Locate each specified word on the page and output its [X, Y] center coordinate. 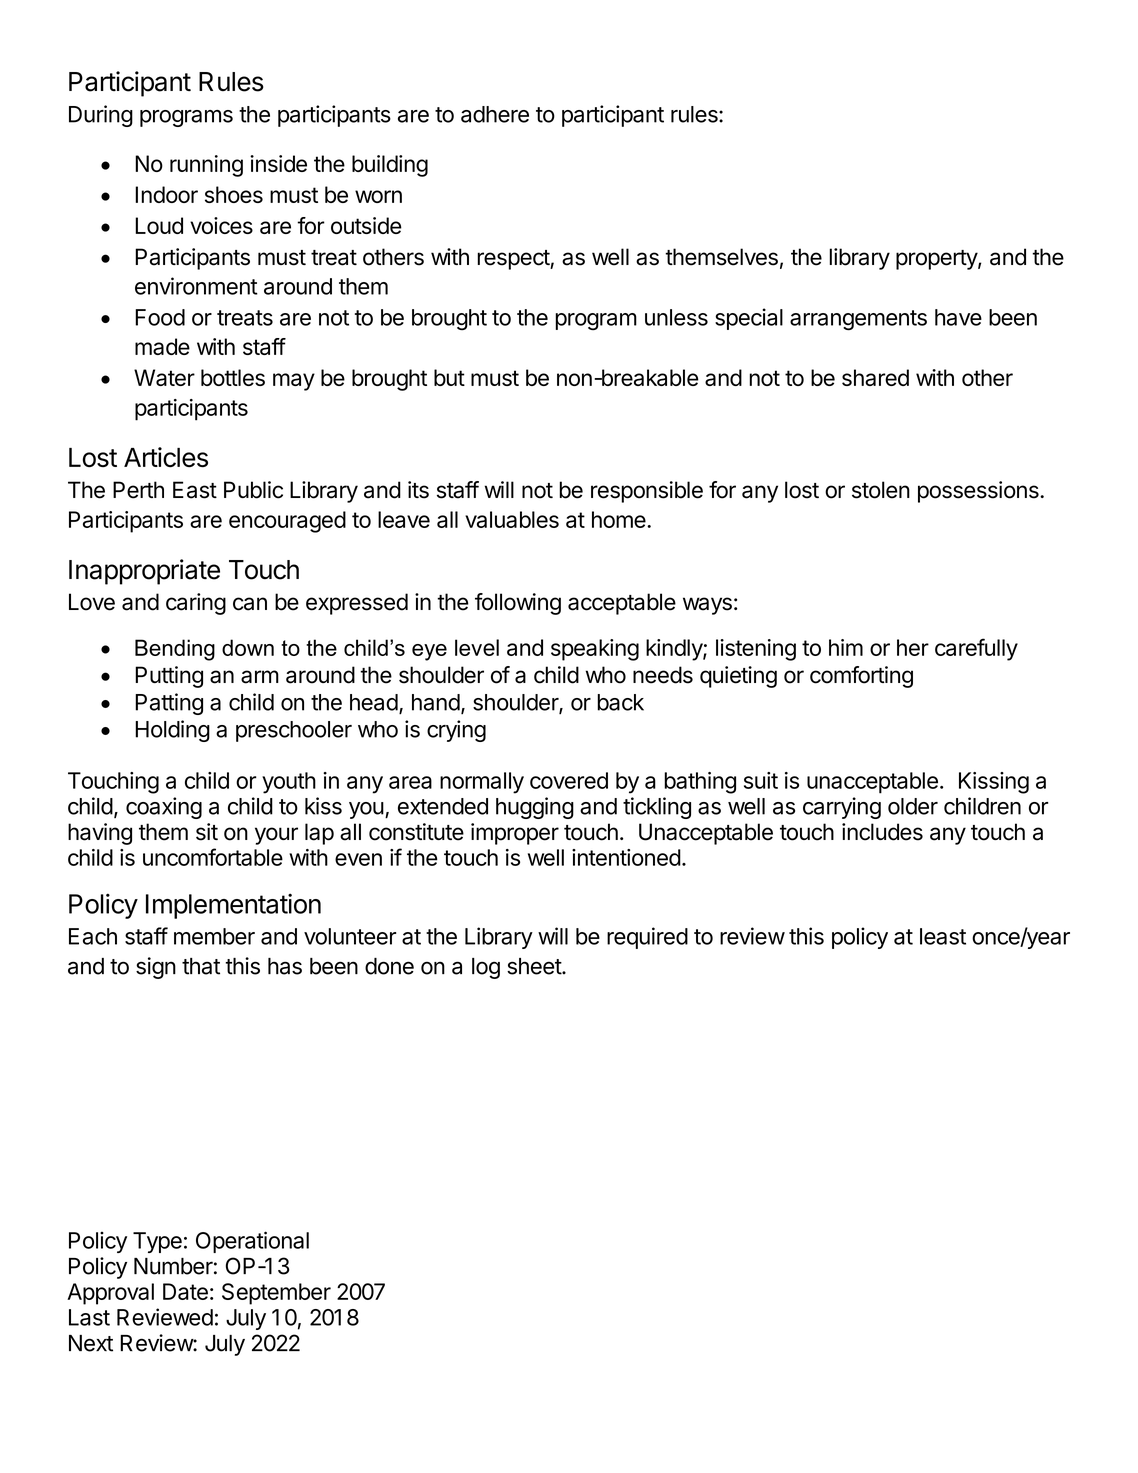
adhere [495, 114]
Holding [172, 731]
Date [185, 1291]
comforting [861, 677]
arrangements [858, 320]
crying [456, 731]
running [206, 166]
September [276, 1294]
